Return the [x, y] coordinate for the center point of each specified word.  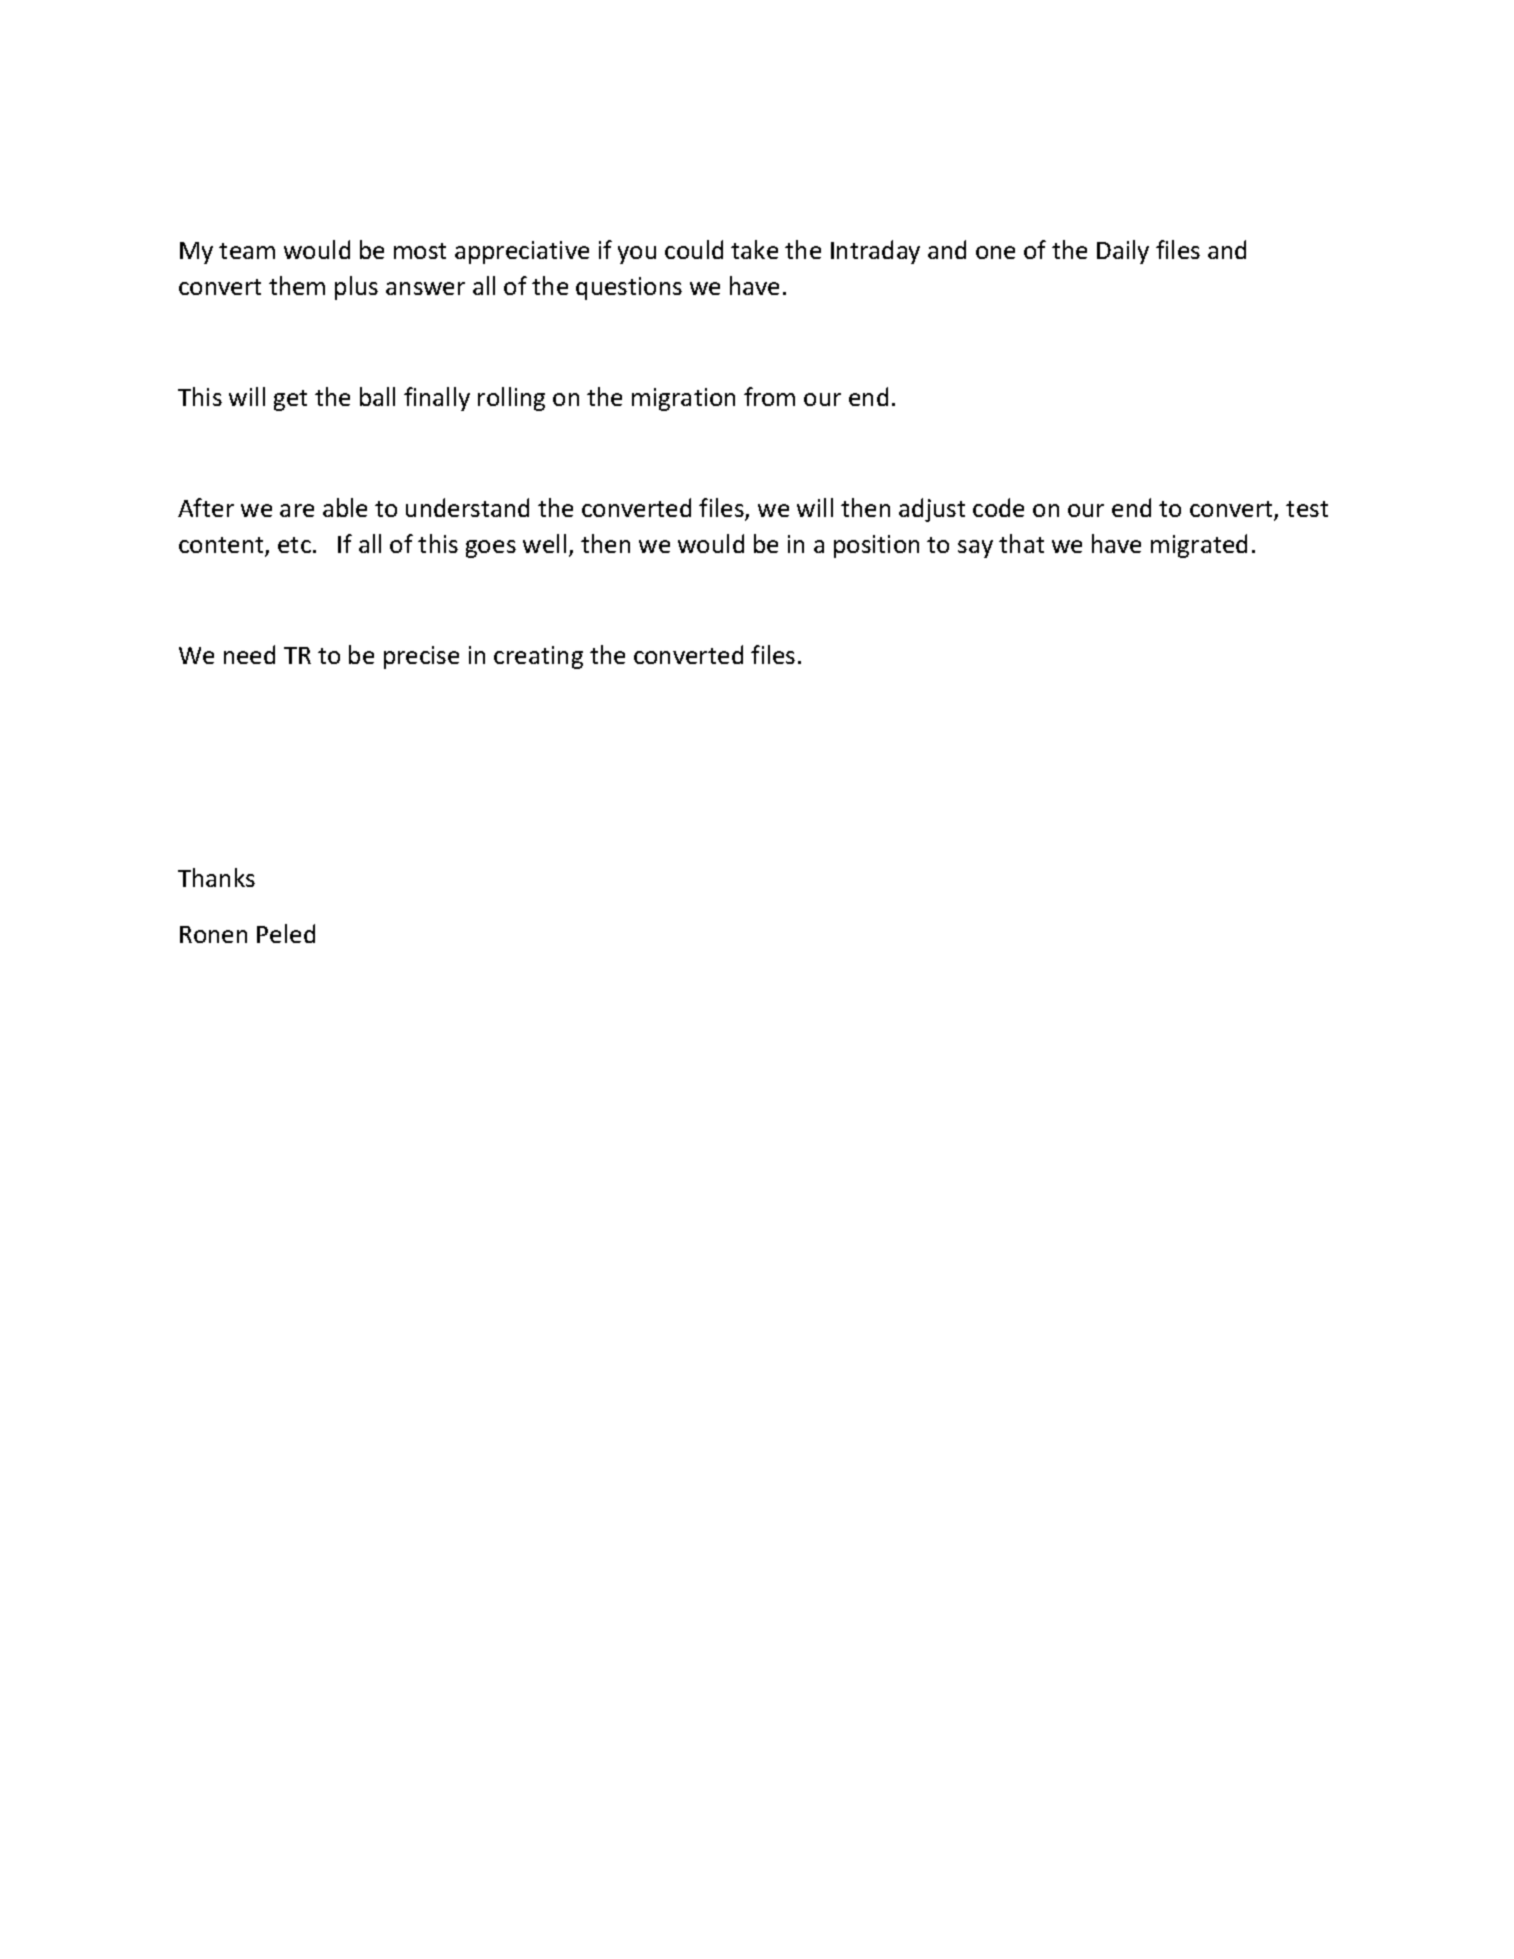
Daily [1123, 252]
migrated [1199, 546]
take [754, 249]
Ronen [213, 934]
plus [356, 288]
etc [294, 545]
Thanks [216, 877]
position [876, 546]
